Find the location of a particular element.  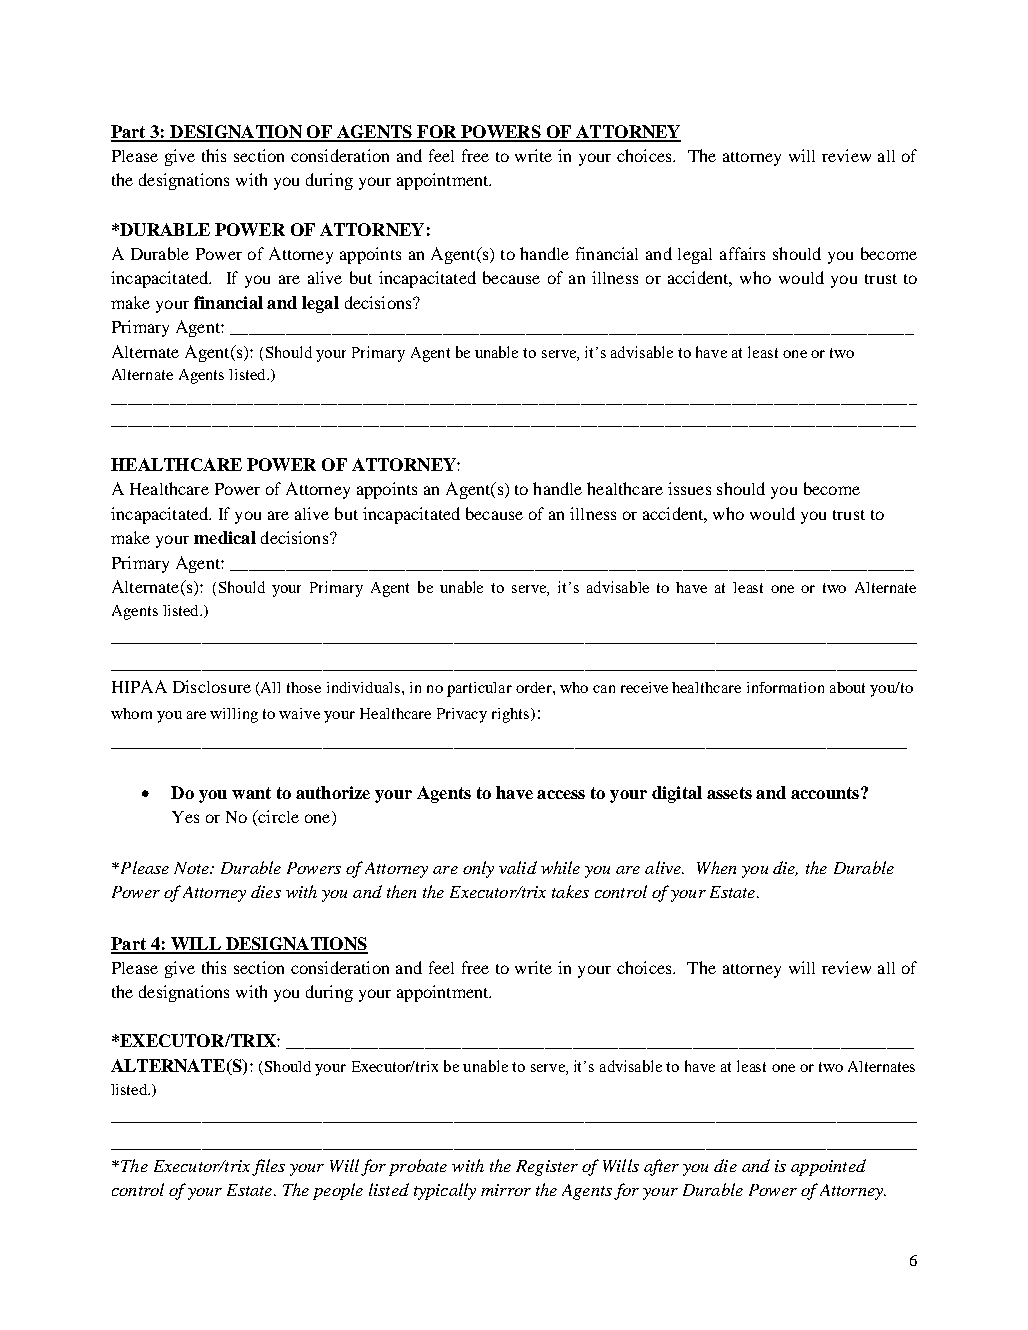

Disclosure is located at coordinates (212, 686).
